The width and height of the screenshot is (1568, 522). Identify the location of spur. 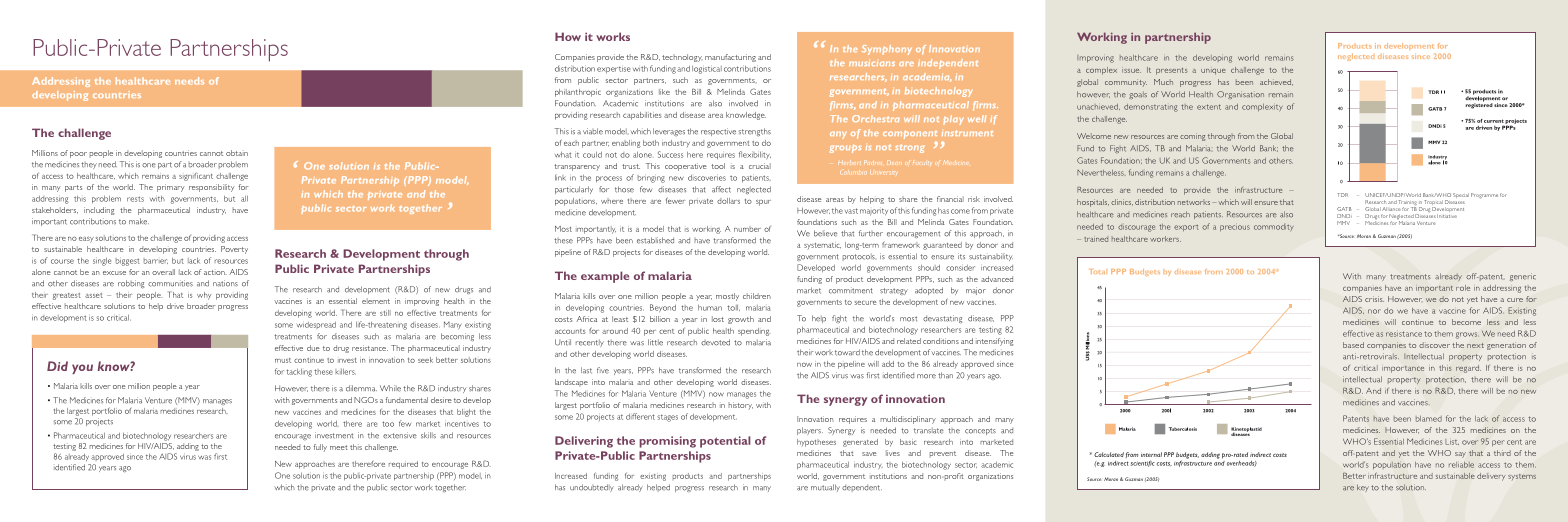
(763, 203).
